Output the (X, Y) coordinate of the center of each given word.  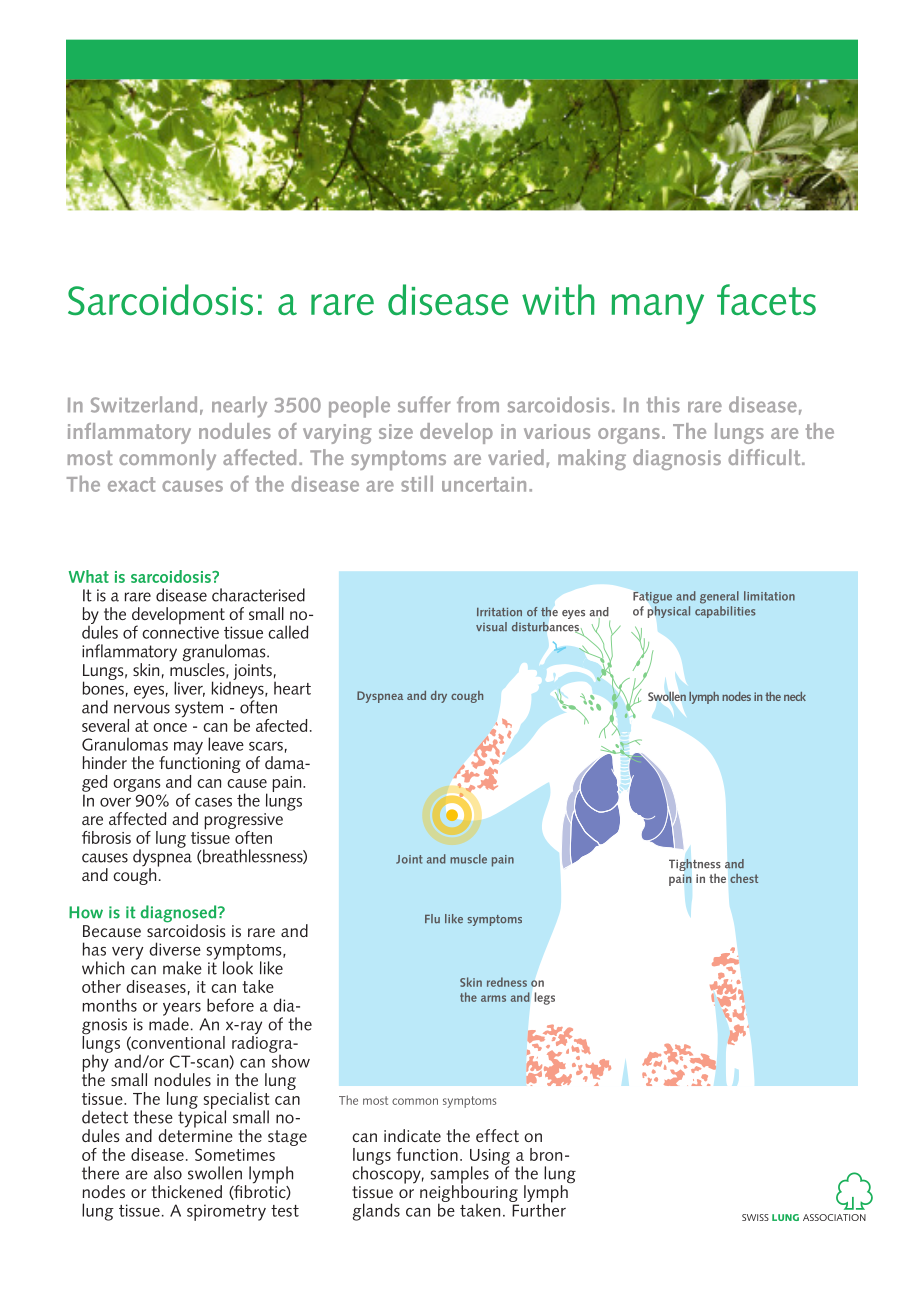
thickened (187, 1191)
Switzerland (144, 404)
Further (538, 1209)
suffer (424, 404)
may (188, 748)
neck (795, 696)
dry (439, 697)
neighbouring (469, 1193)
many (657, 309)
